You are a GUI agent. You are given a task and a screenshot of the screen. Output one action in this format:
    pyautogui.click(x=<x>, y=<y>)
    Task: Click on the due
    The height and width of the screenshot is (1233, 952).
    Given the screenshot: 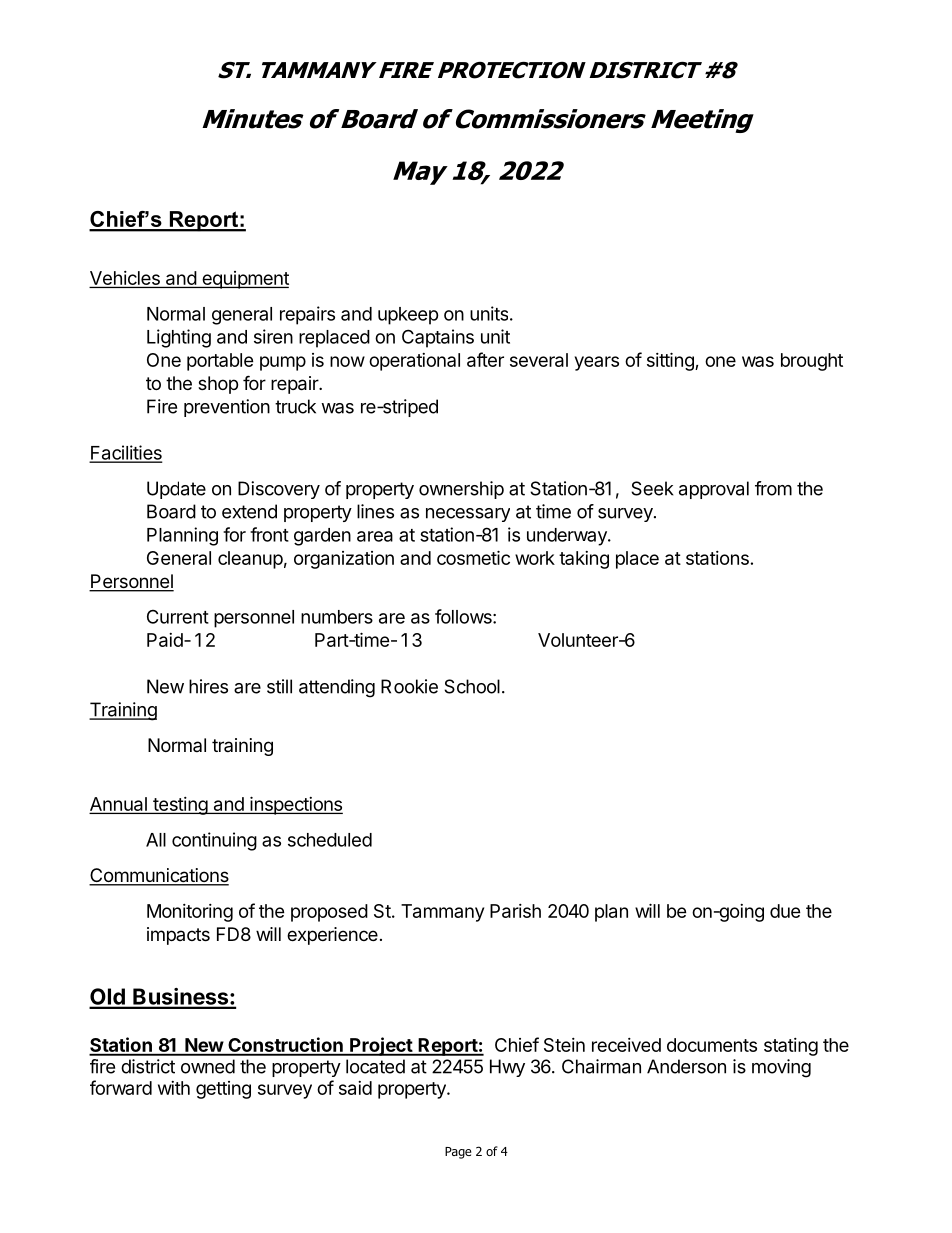 What is the action you would take?
    pyautogui.click(x=785, y=911)
